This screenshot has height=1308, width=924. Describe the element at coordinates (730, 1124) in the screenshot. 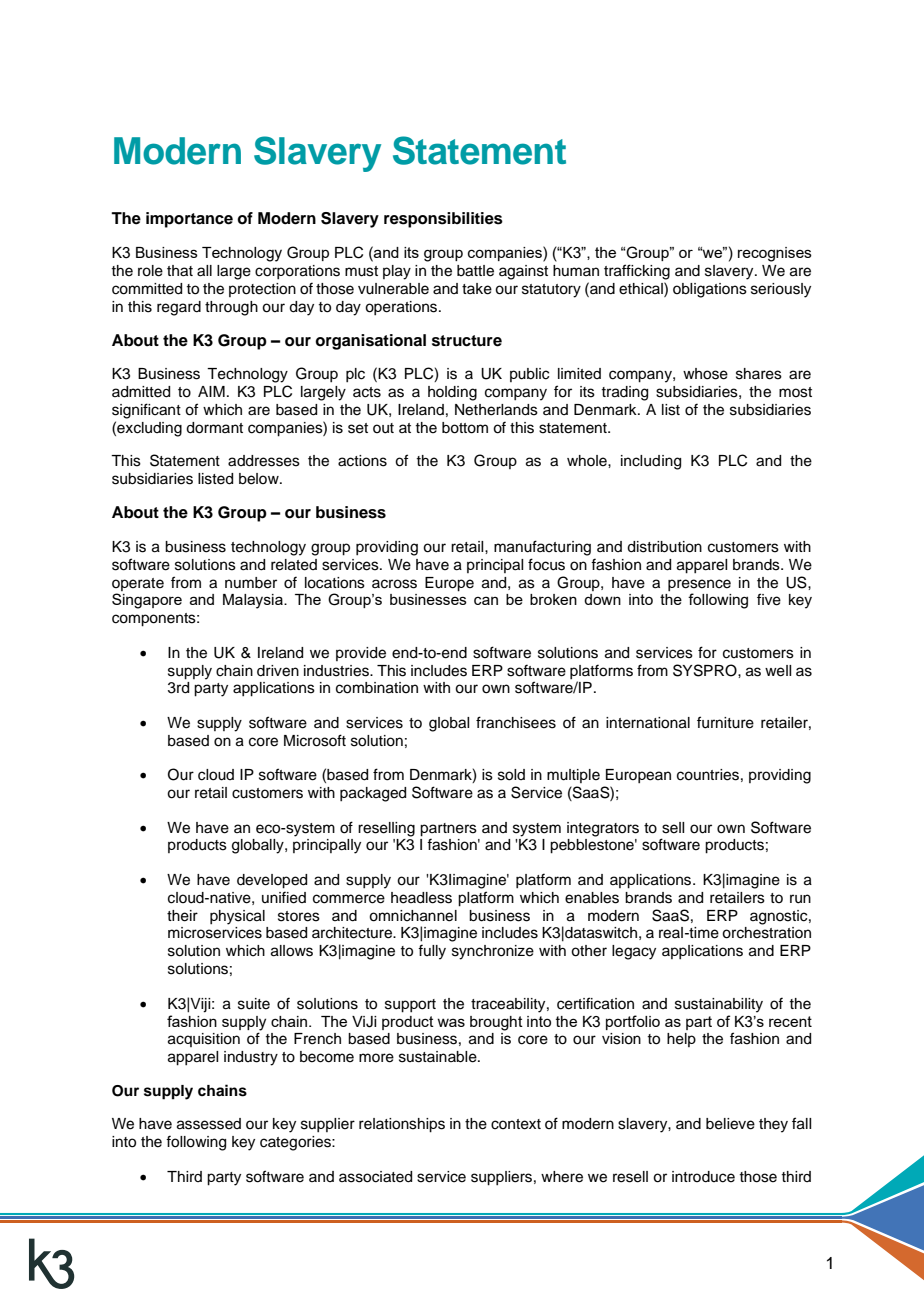

I see `believe` at that location.
